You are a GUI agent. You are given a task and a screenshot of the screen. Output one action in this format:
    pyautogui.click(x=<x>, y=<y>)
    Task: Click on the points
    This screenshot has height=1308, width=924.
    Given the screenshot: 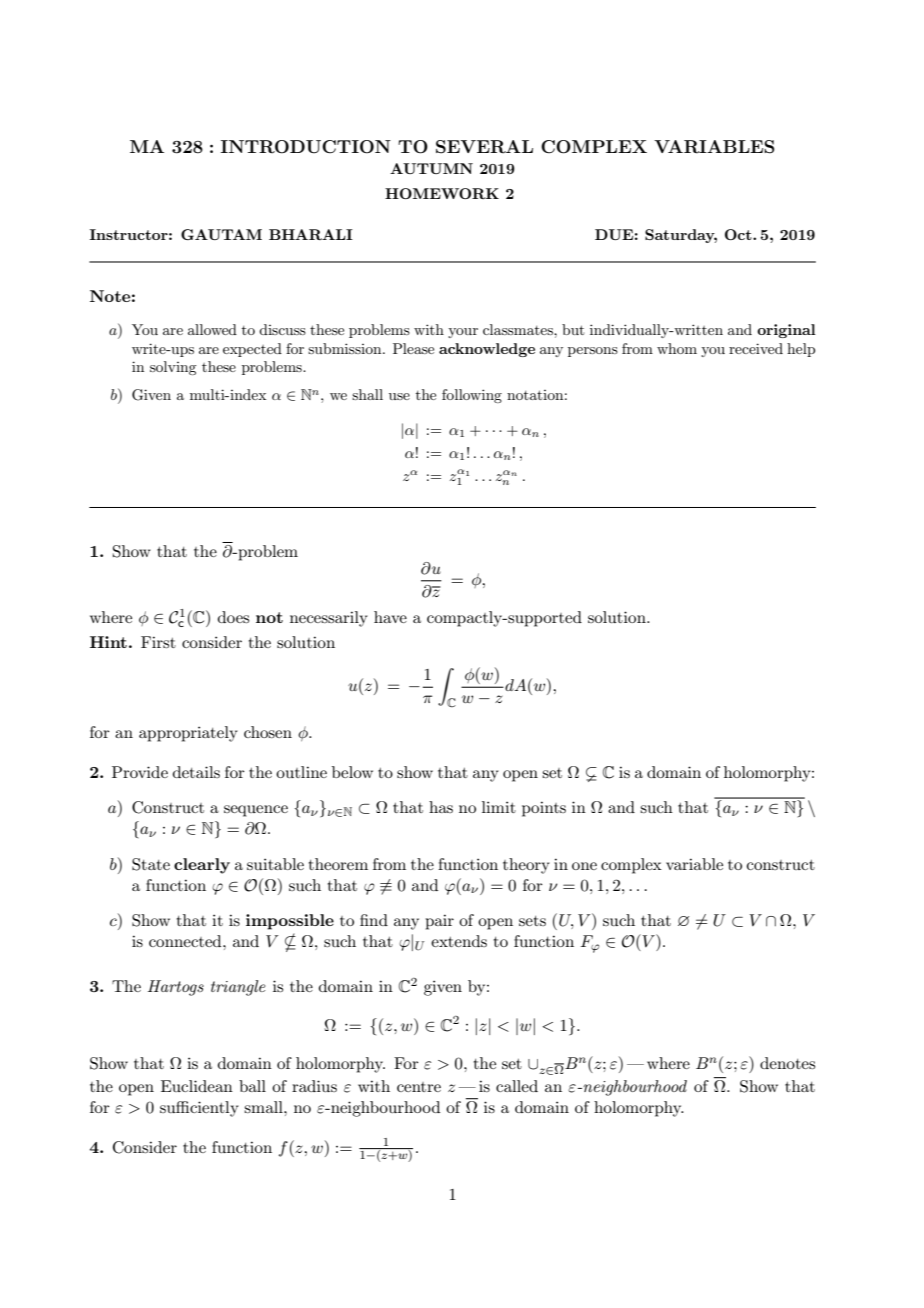 What is the action you would take?
    pyautogui.click(x=544, y=809)
